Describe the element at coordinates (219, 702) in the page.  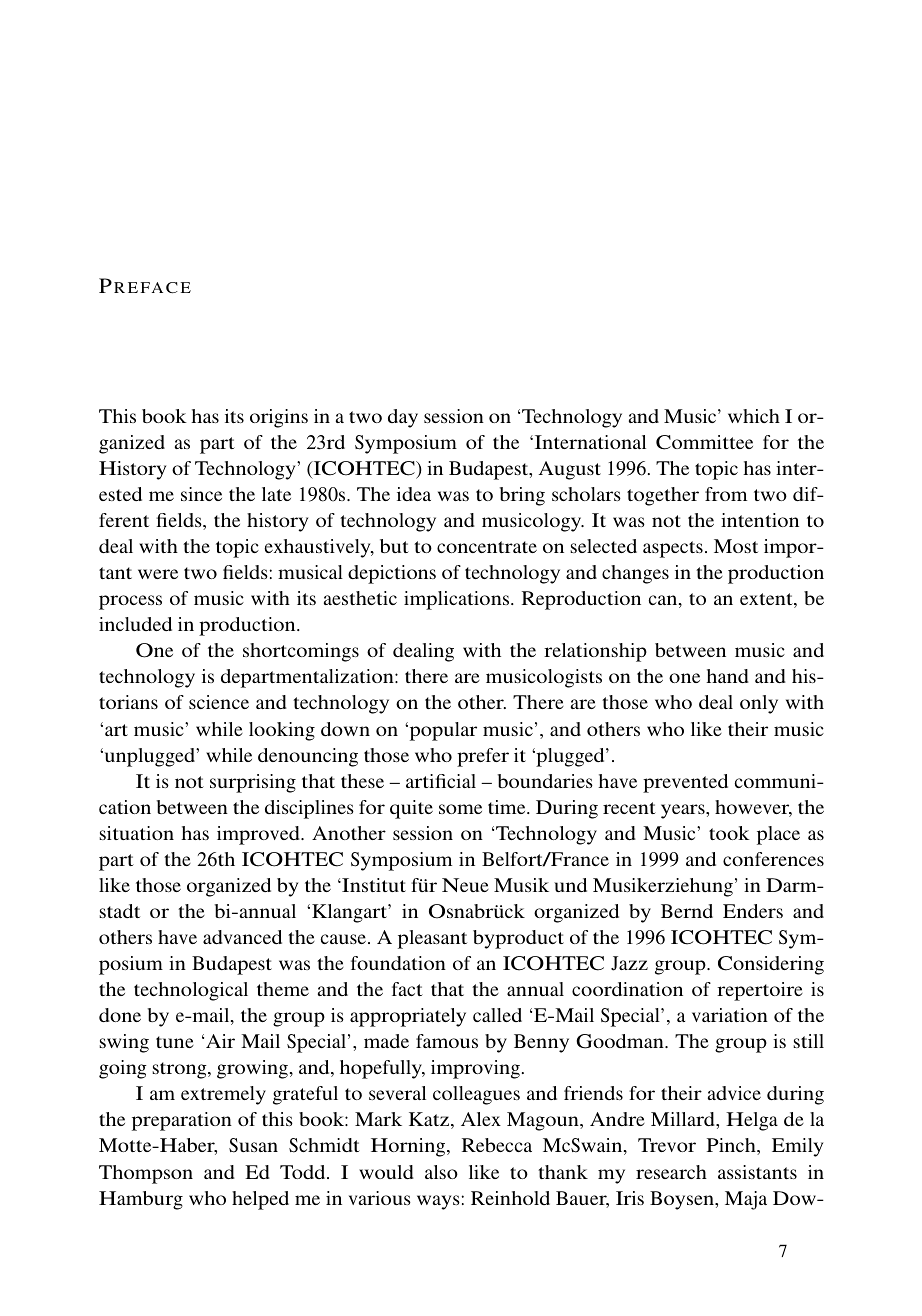
I see `science` at that location.
